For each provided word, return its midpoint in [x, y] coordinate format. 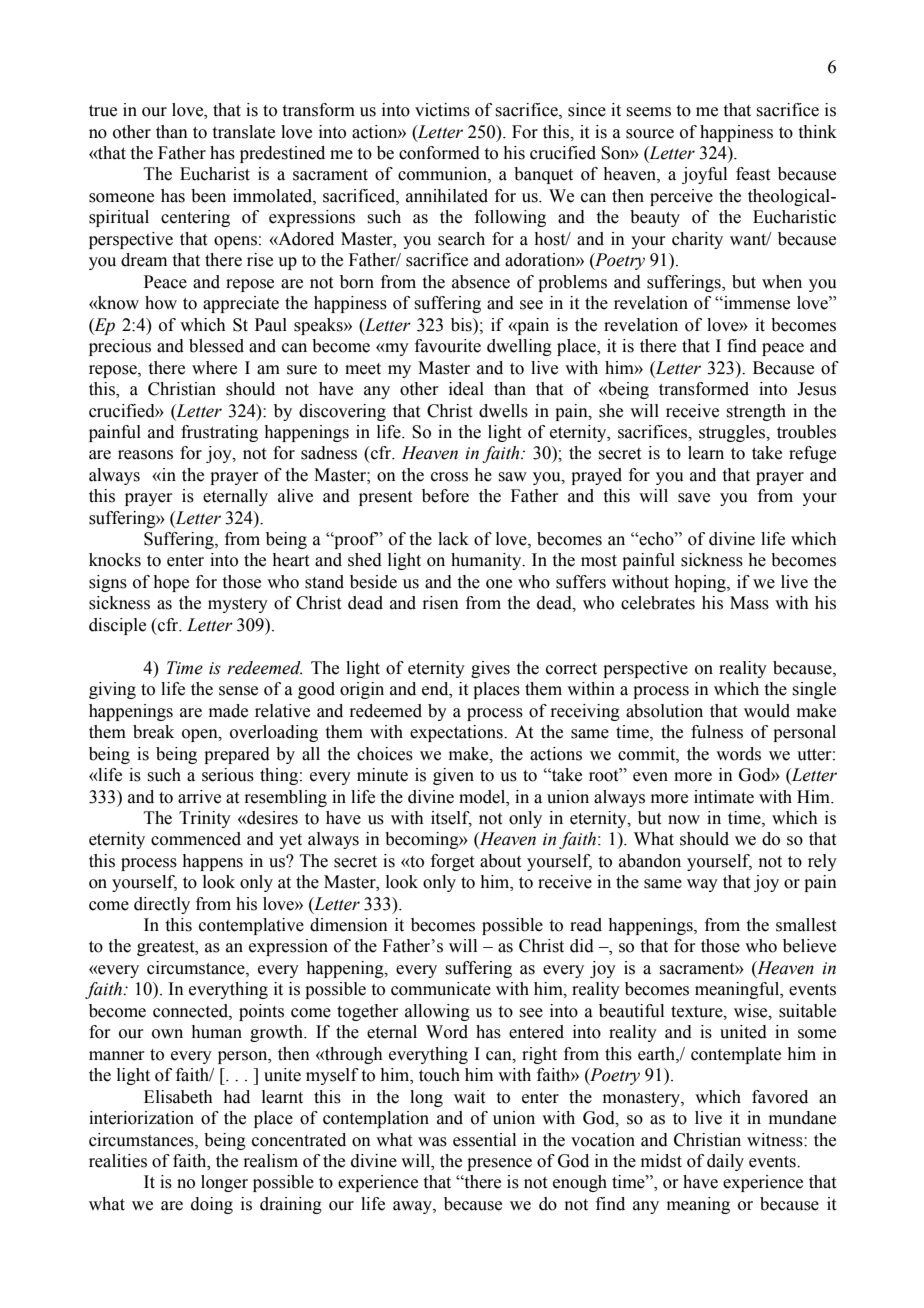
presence [499, 1164]
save [694, 498]
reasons [145, 455]
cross [449, 477]
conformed [439, 153]
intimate [724, 797]
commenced [196, 839]
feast [753, 174]
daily [725, 1162]
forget [452, 862]
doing [212, 1205]
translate [244, 132]
